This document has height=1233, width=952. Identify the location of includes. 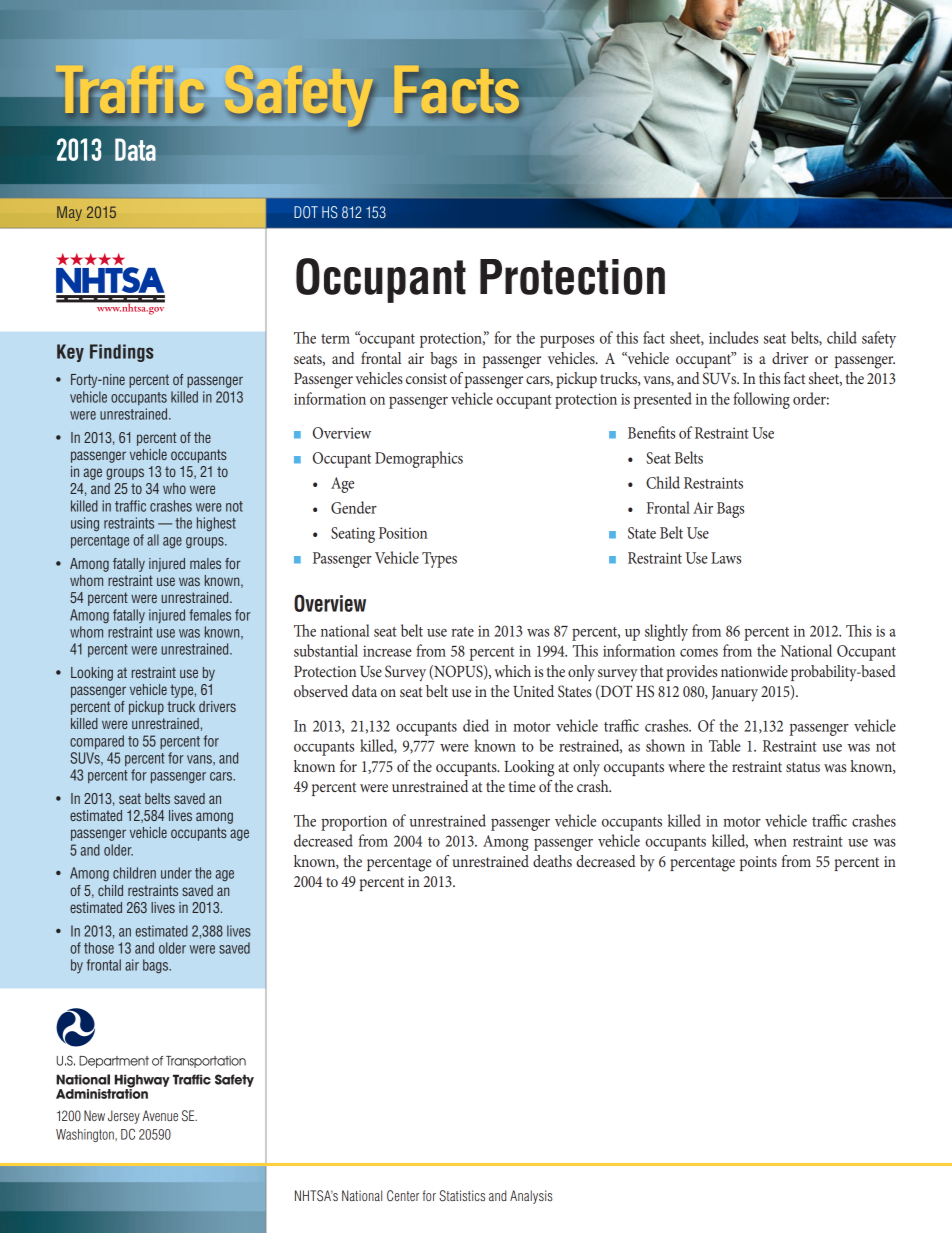
(733, 337).
